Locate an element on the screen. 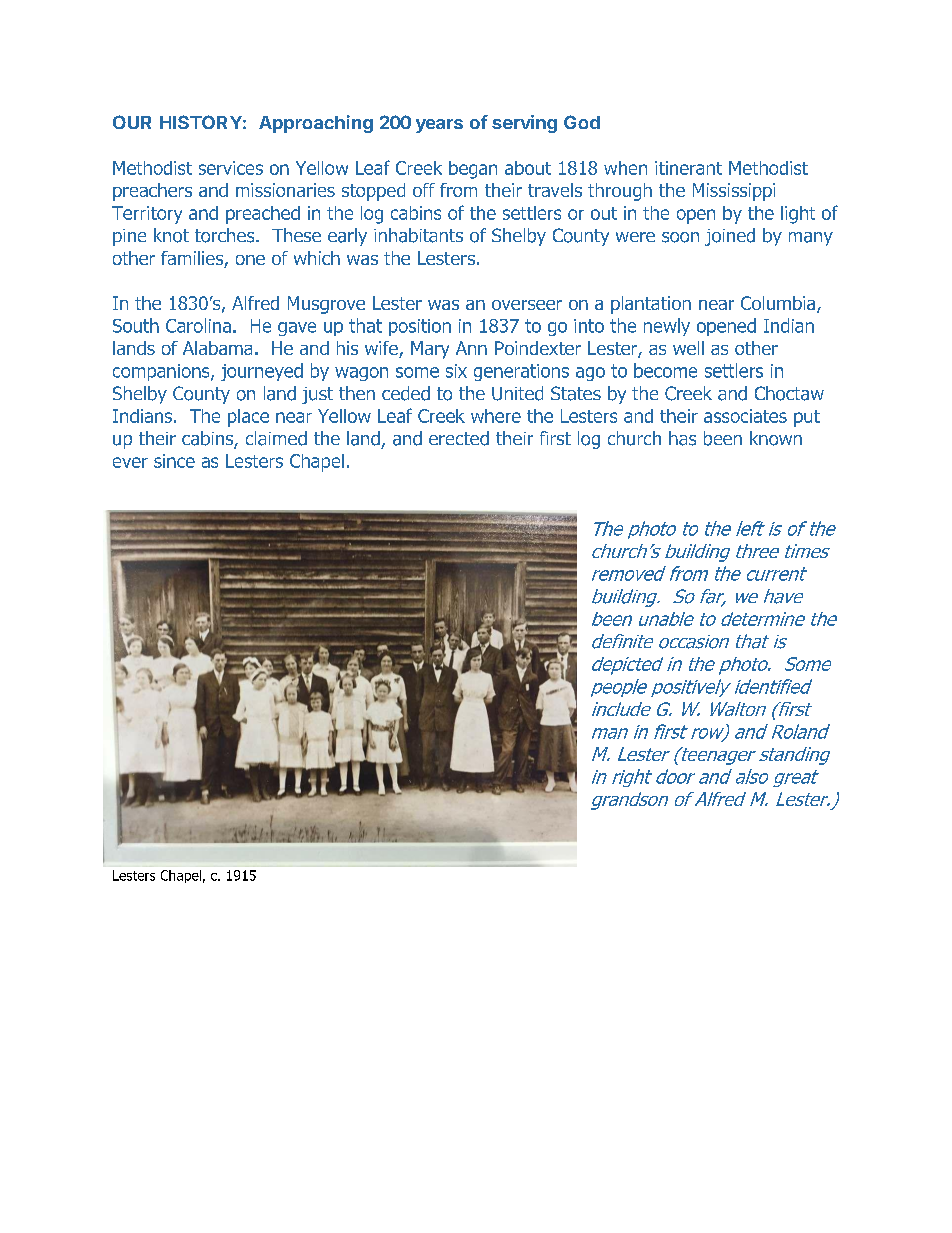 The image size is (952, 1233). years is located at coordinates (439, 126).
